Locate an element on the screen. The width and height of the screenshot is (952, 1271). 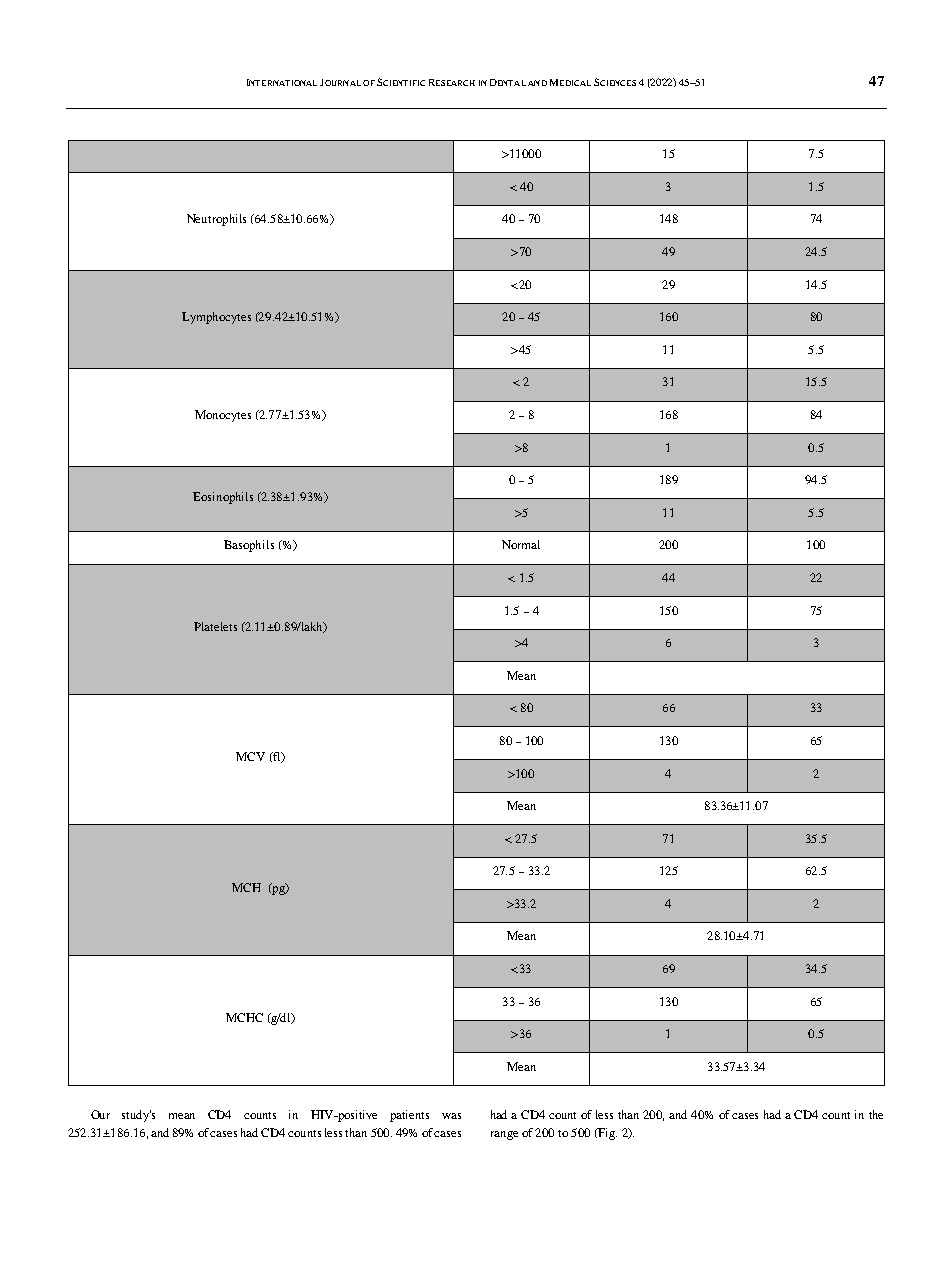
Neutrophils is located at coordinates (216, 220).
